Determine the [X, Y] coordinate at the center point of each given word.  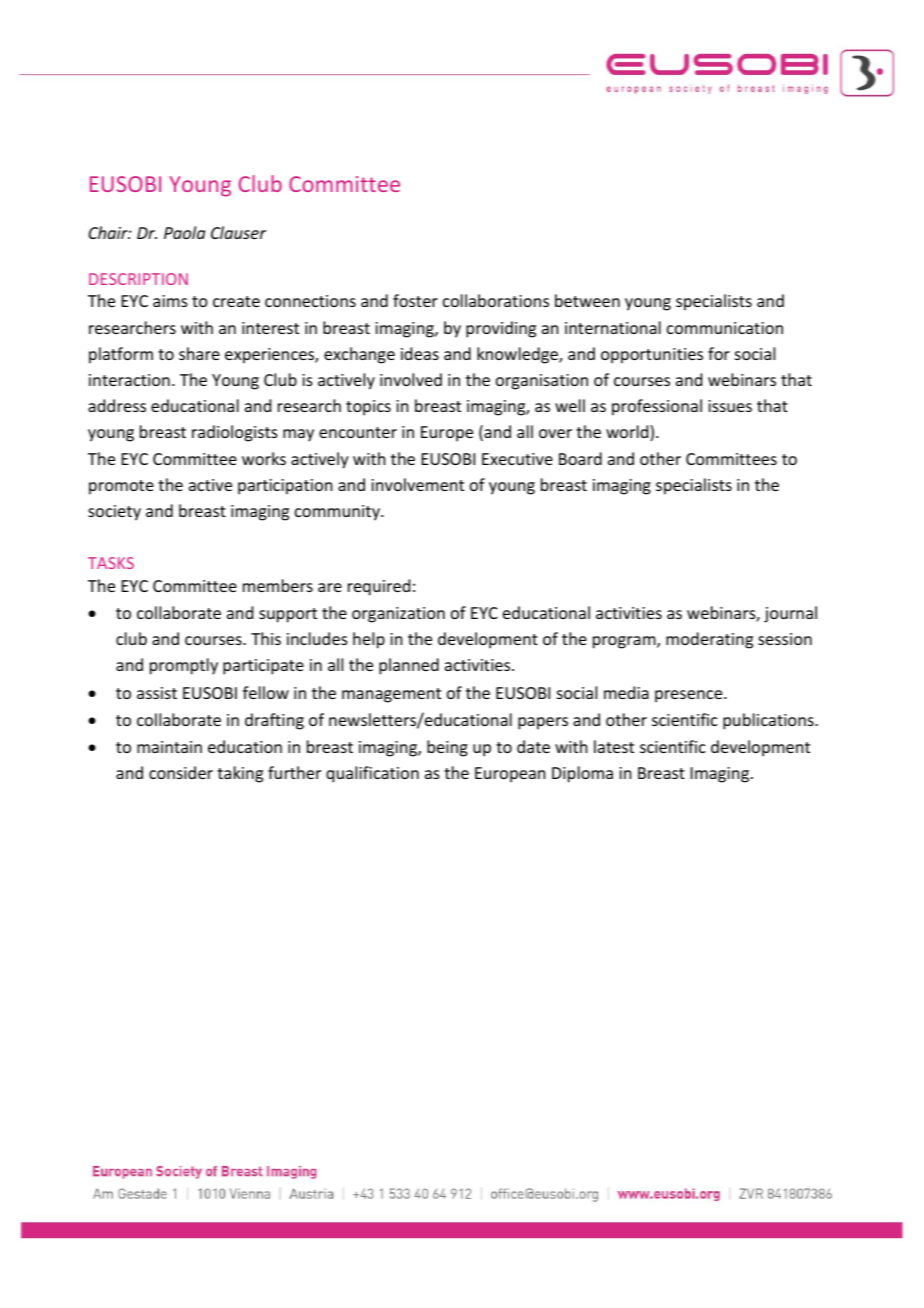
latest [614, 746]
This [266, 638]
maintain [169, 747]
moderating [709, 640]
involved [411, 379]
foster [415, 300]
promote [121, 487]
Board [580, 458]
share [199, 353]
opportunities [652, 356]
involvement [417, 484]
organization [398, 615]
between [587, 300]
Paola [184, 232]
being [447, 748]
